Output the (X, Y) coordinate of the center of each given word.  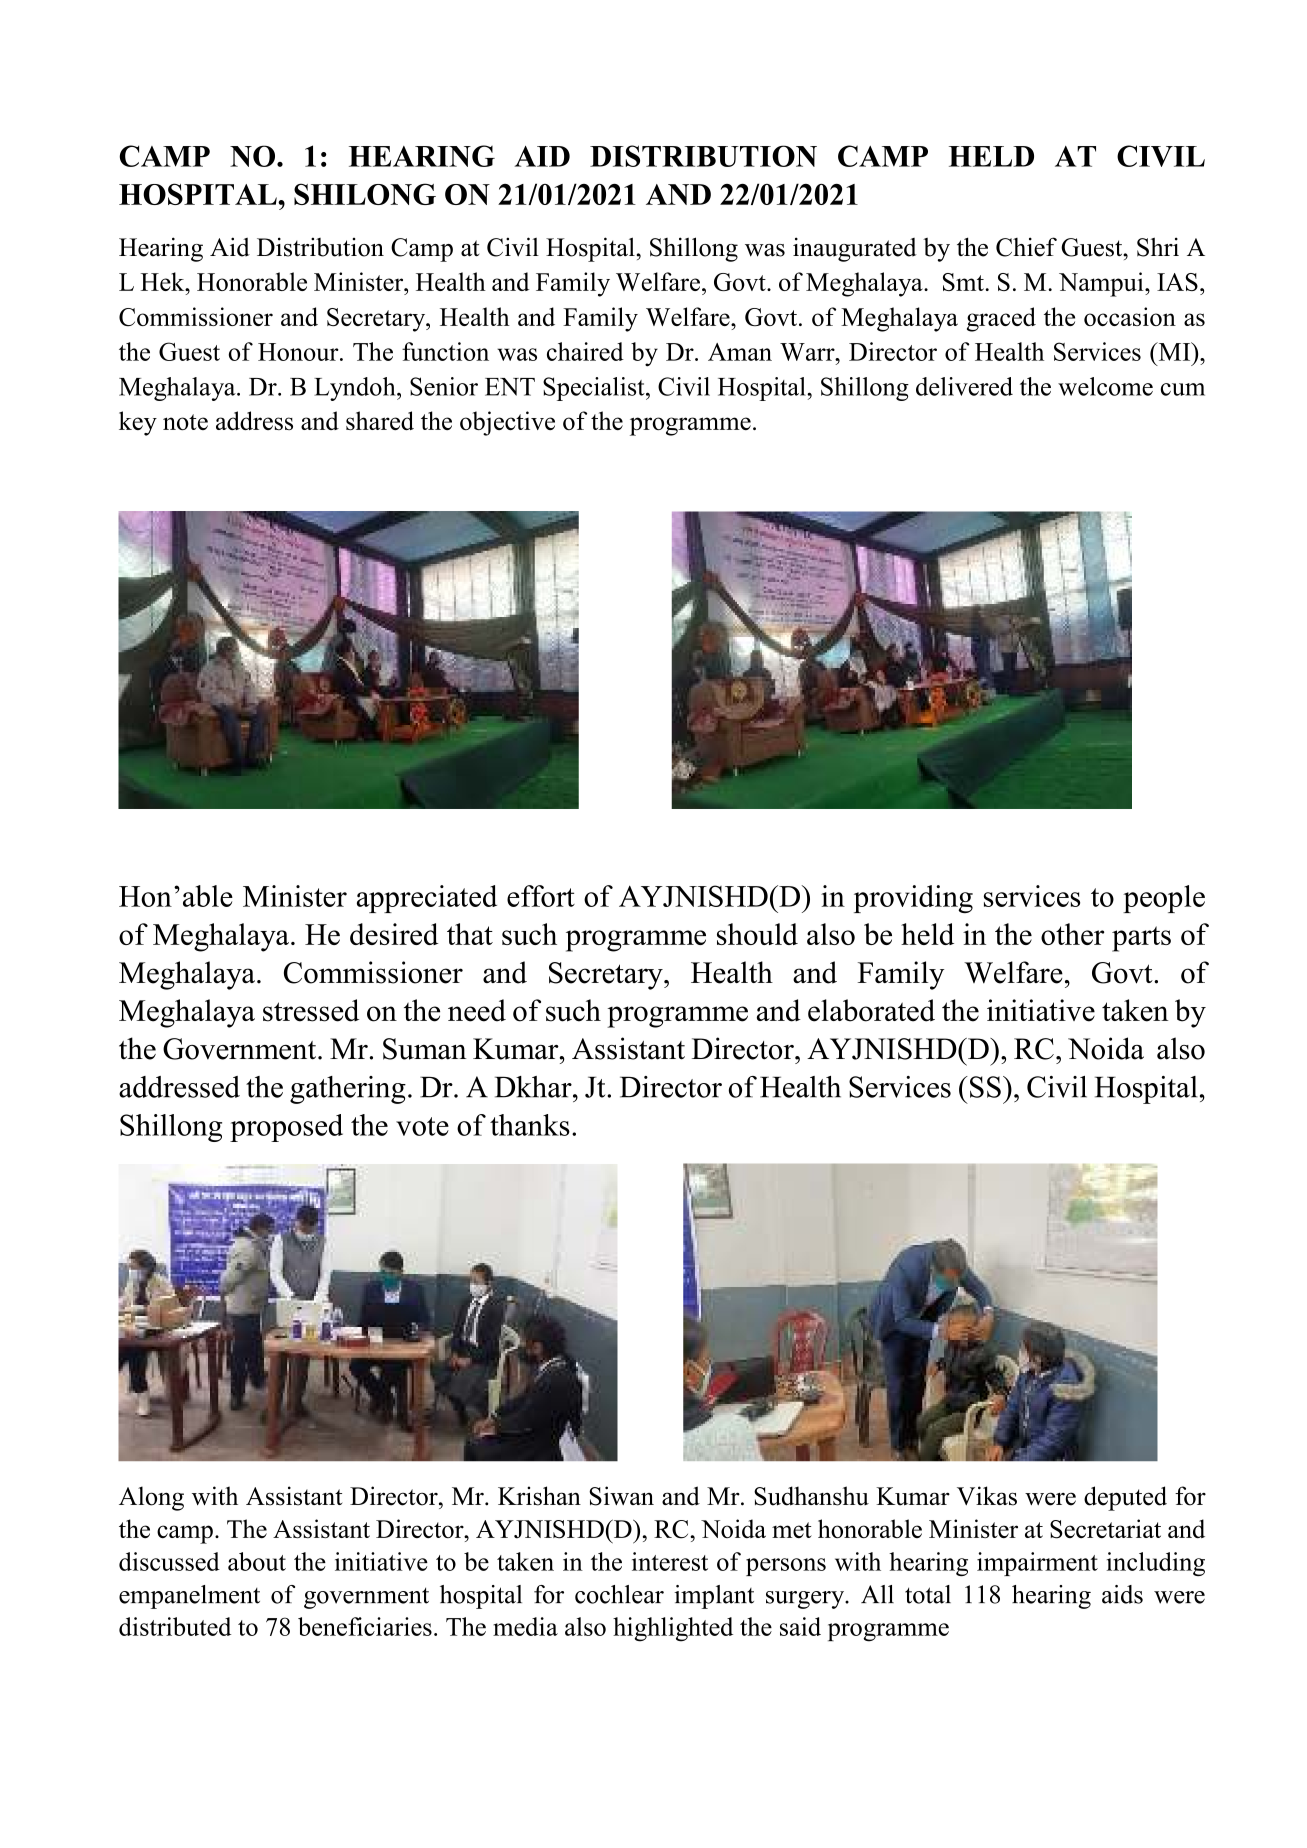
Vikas (987, 1496)
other (1072, 934)
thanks (530, 1125)
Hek (164, 281)
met (792, 1530)
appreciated (427, 899)
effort (541, 896)
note (185, 422)
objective (507, 423)
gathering (348, 1090)
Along (151, 1498)
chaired (585, 351)
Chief (1026, 247)
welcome (1105, 386)
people (1164, 899)
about (257, 1561)
